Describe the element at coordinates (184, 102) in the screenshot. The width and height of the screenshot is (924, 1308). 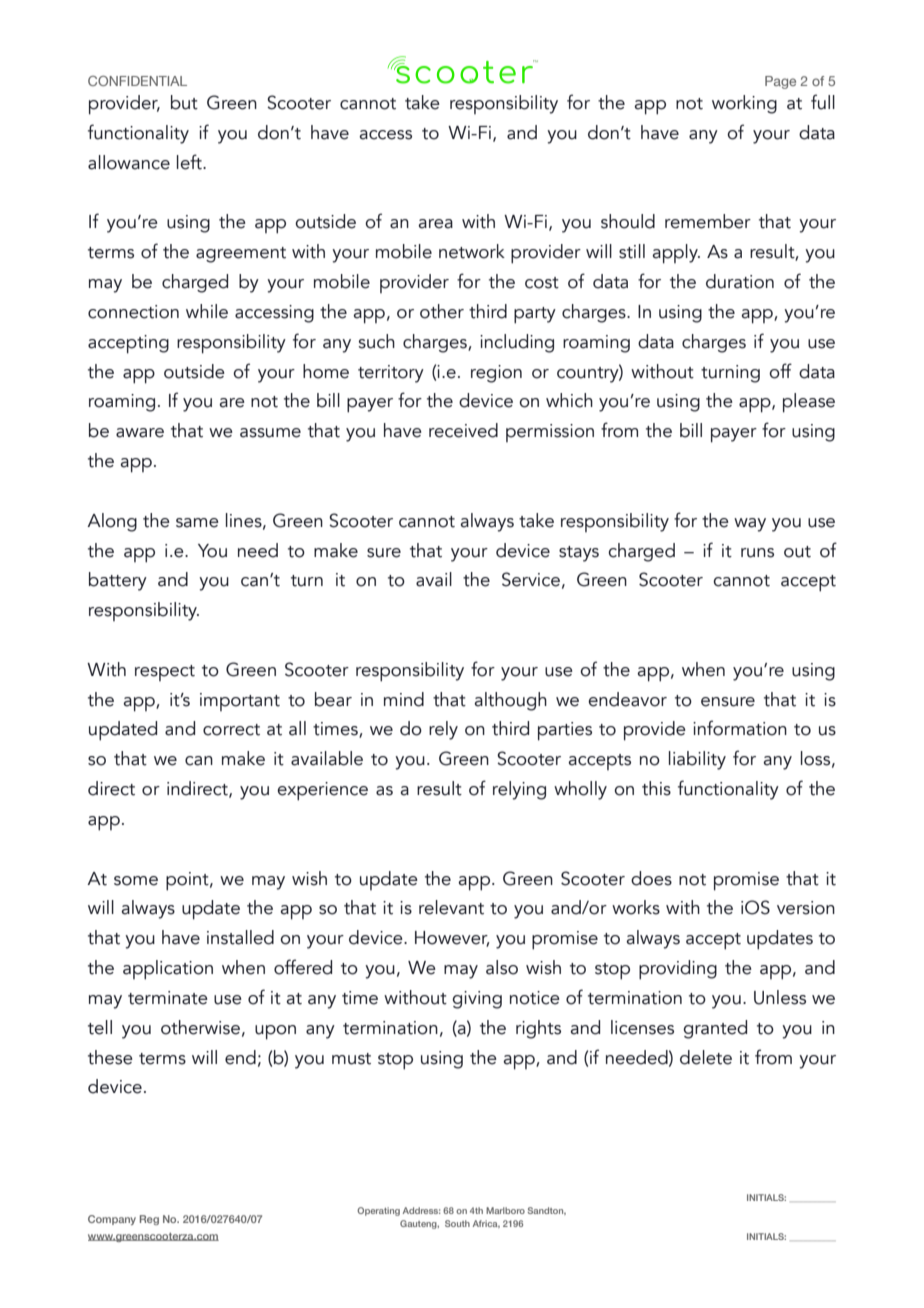
I see `but` at that location.
